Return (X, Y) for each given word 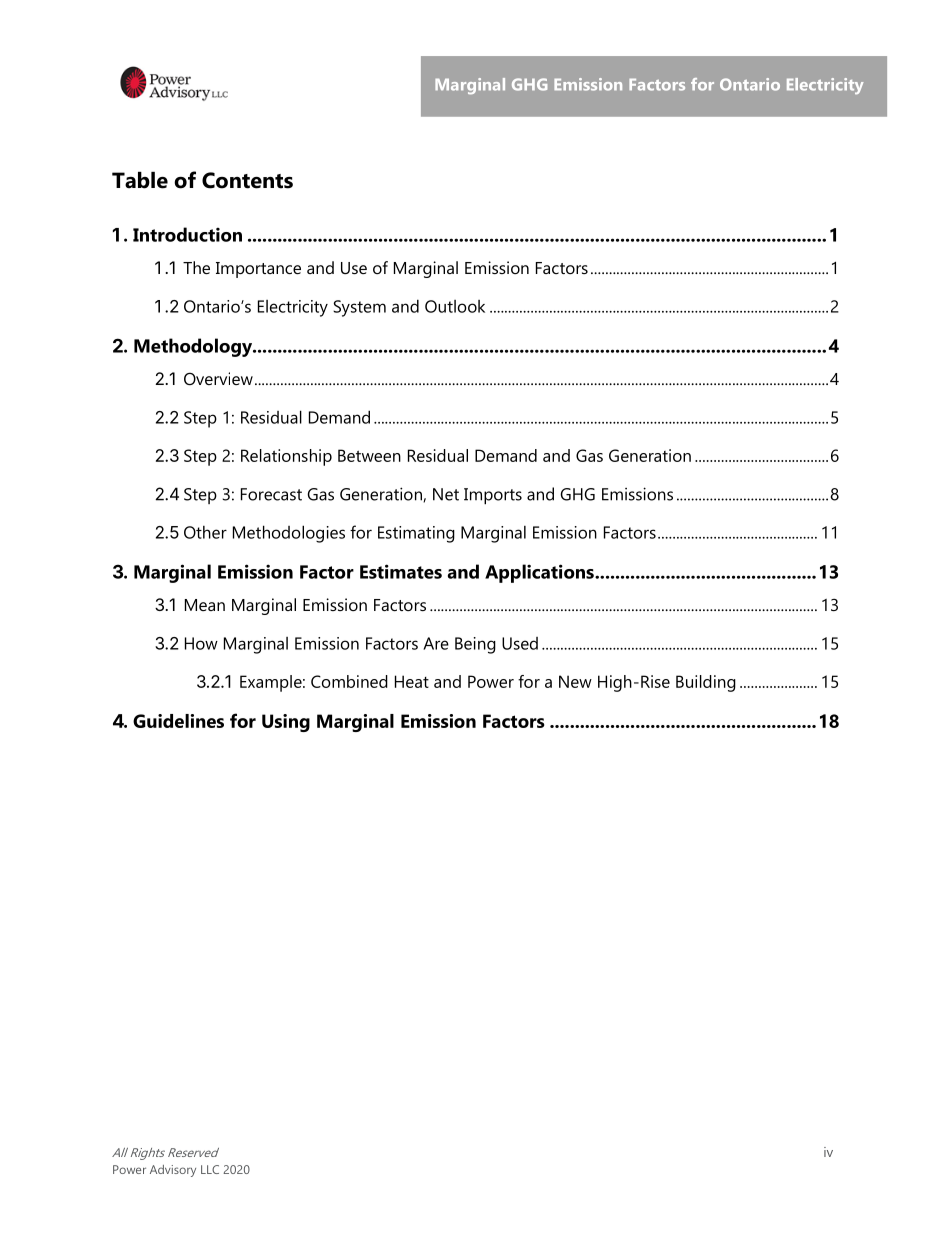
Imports (493, 496)
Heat (412, 681)
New (575, 681)
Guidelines (178, 721)
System (359, 308)
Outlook (455, 306)
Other (205, 532)
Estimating (416, 534)
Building (706, 683)
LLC (210, 1169)
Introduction (187, 234)
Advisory (173, 1171)
